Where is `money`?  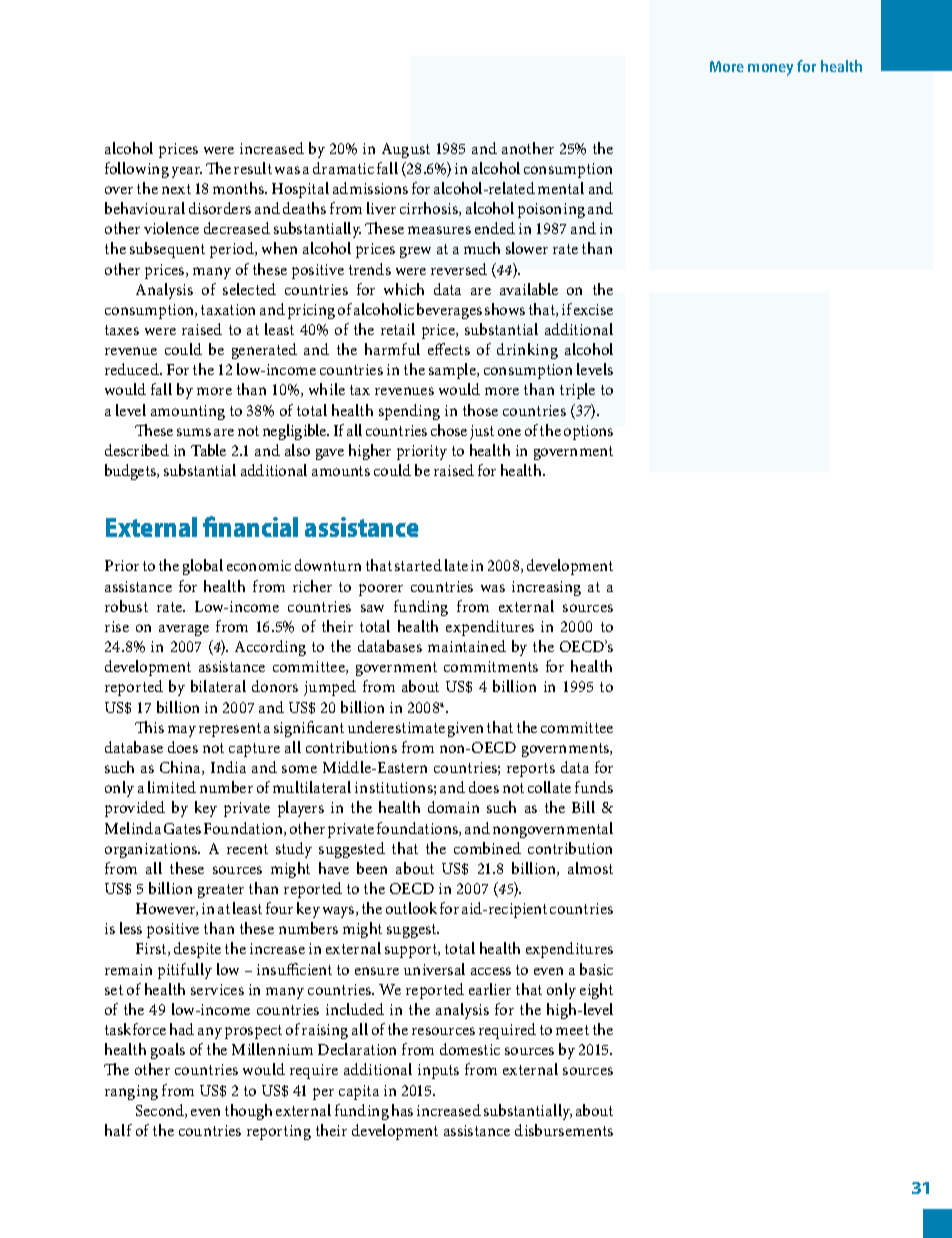 money is located at coordinates (770, 70).
